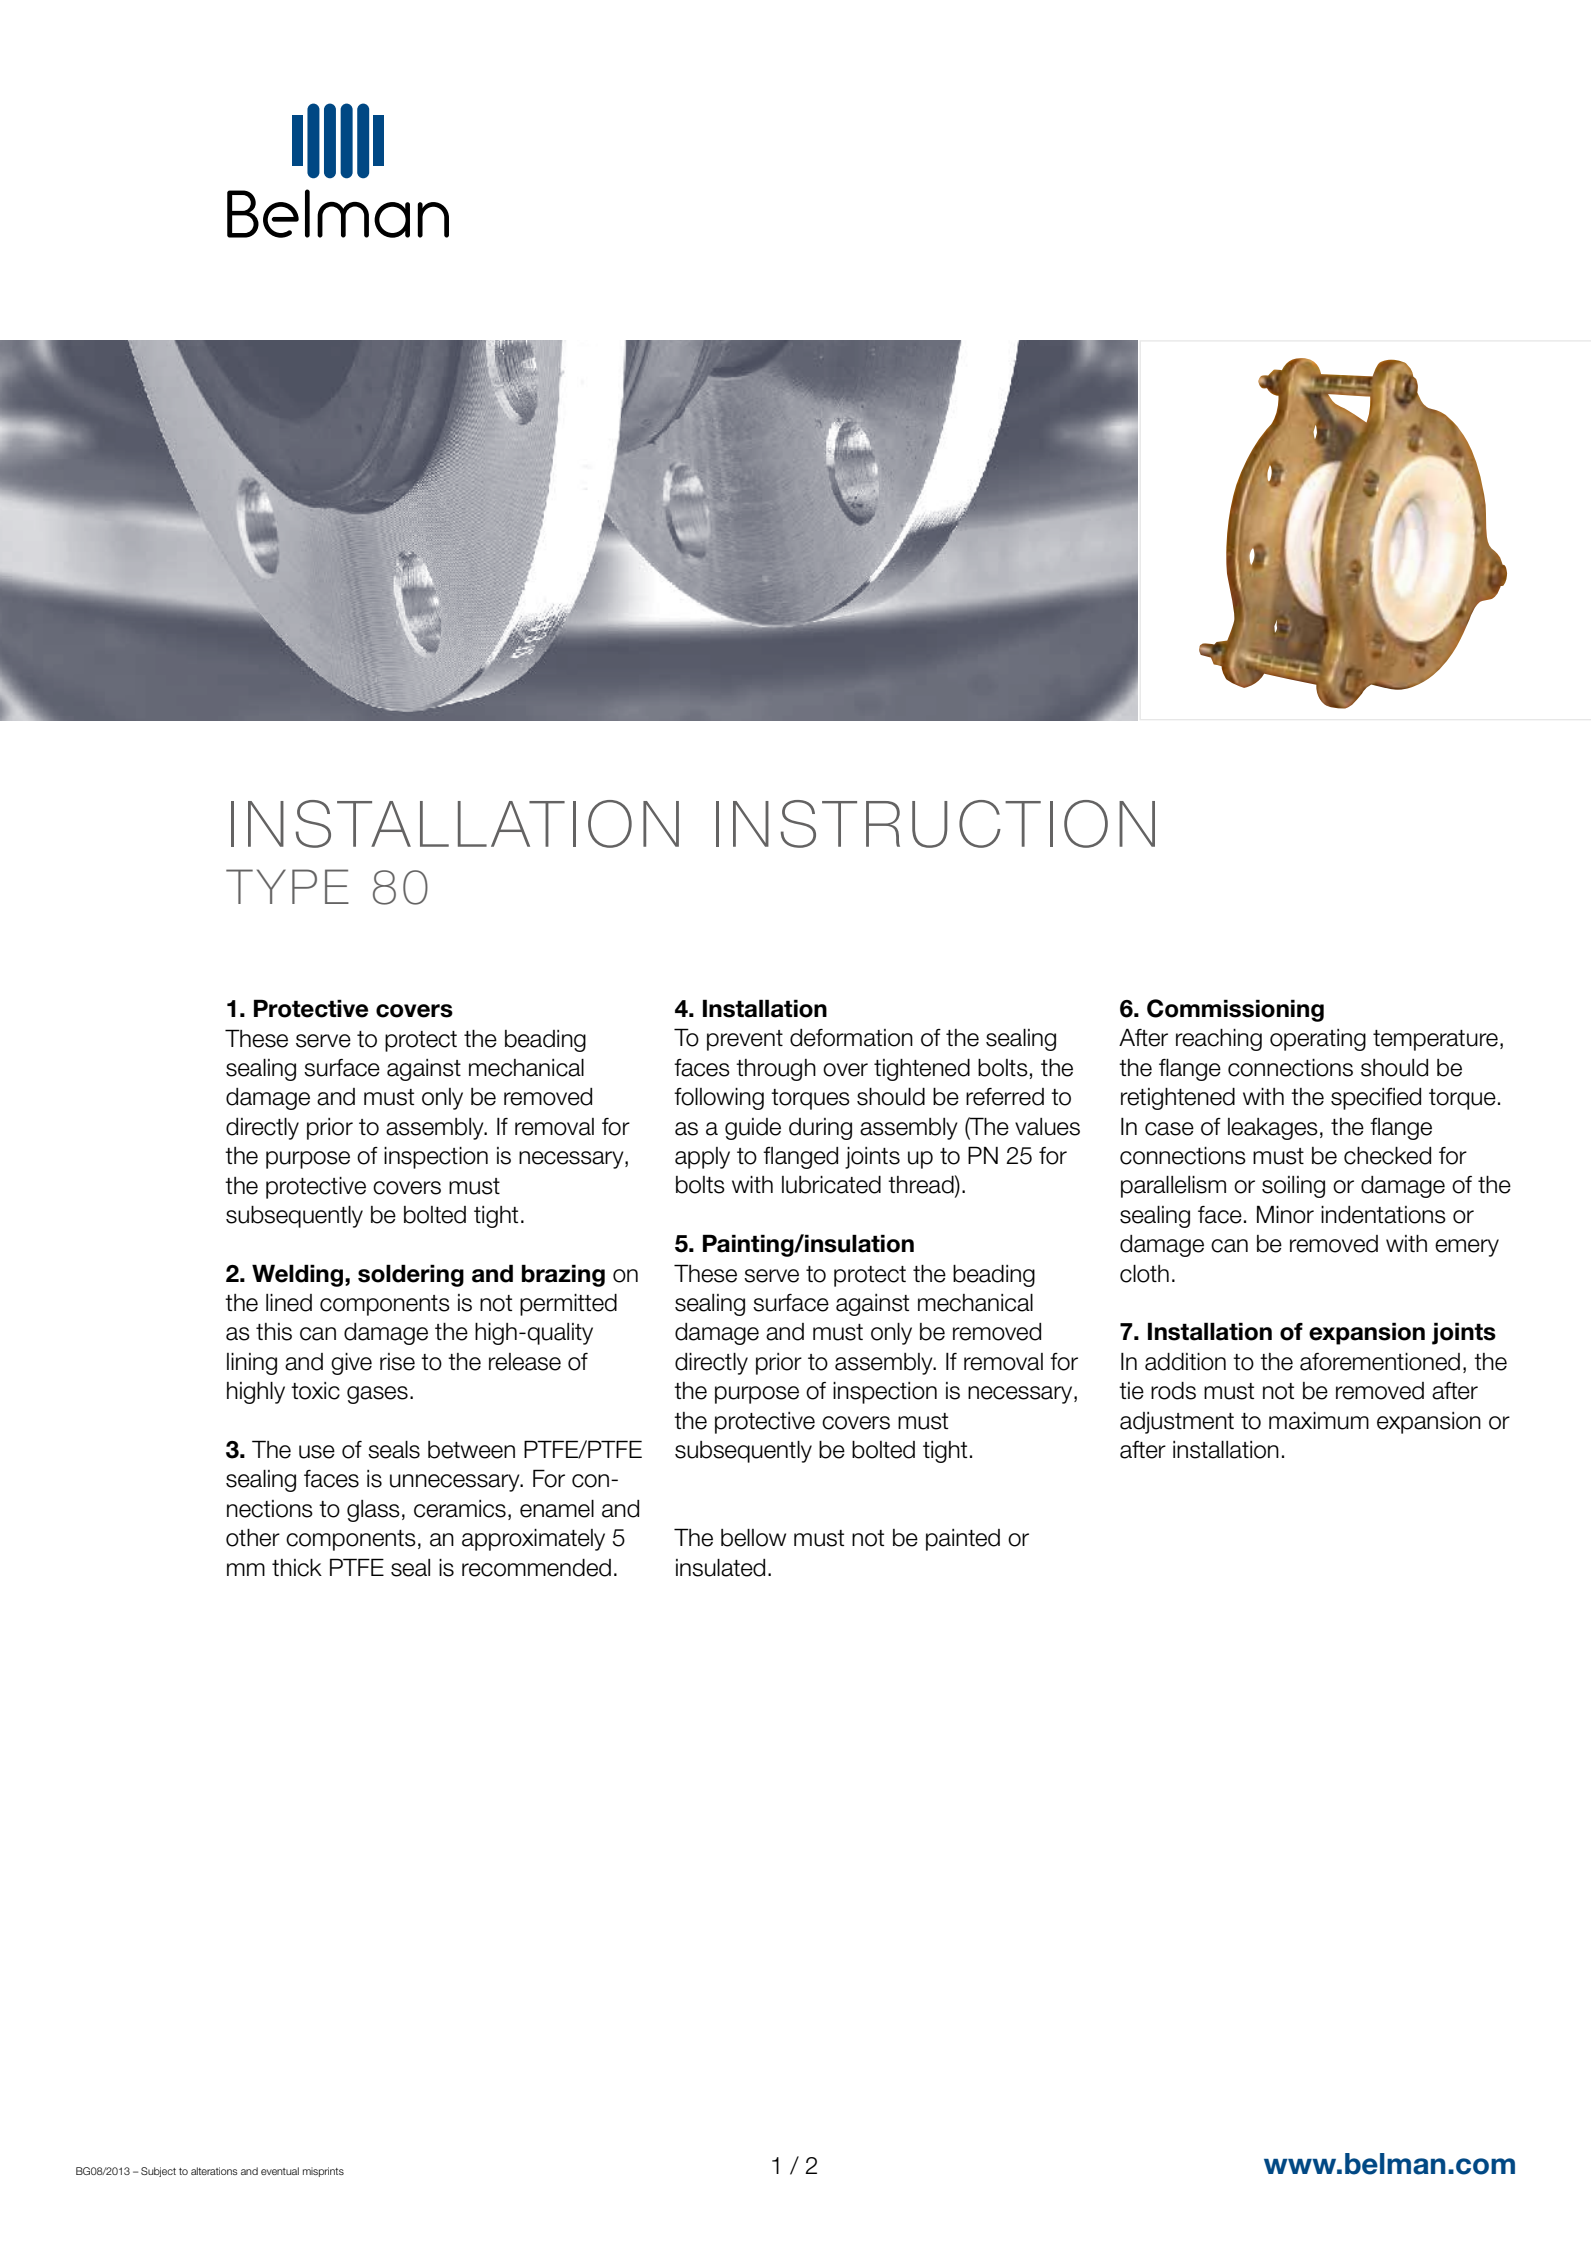 The height and width of the document is (2250, 1591). I want to click on maximum, so click(1319, 1421).
